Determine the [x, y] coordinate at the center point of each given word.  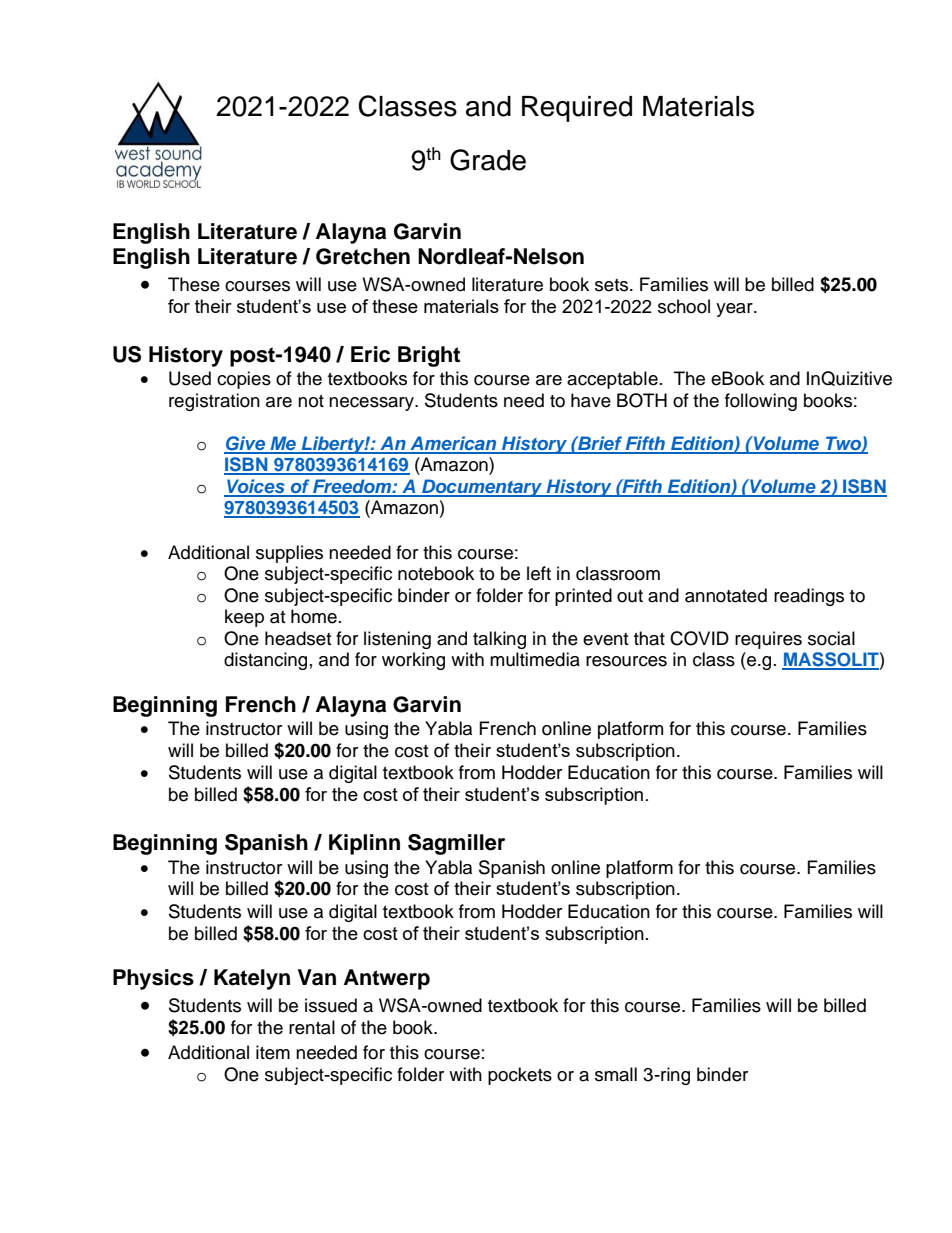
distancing [265, 661]
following [761, 402]
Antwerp [387, 979]
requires [768, 640]
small [616, 1074]
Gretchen [363, 256]
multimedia [535, 659]
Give [246, 444]
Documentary [482, 488]
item [273, 1052]
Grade [488, 160]
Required [577, 109]
